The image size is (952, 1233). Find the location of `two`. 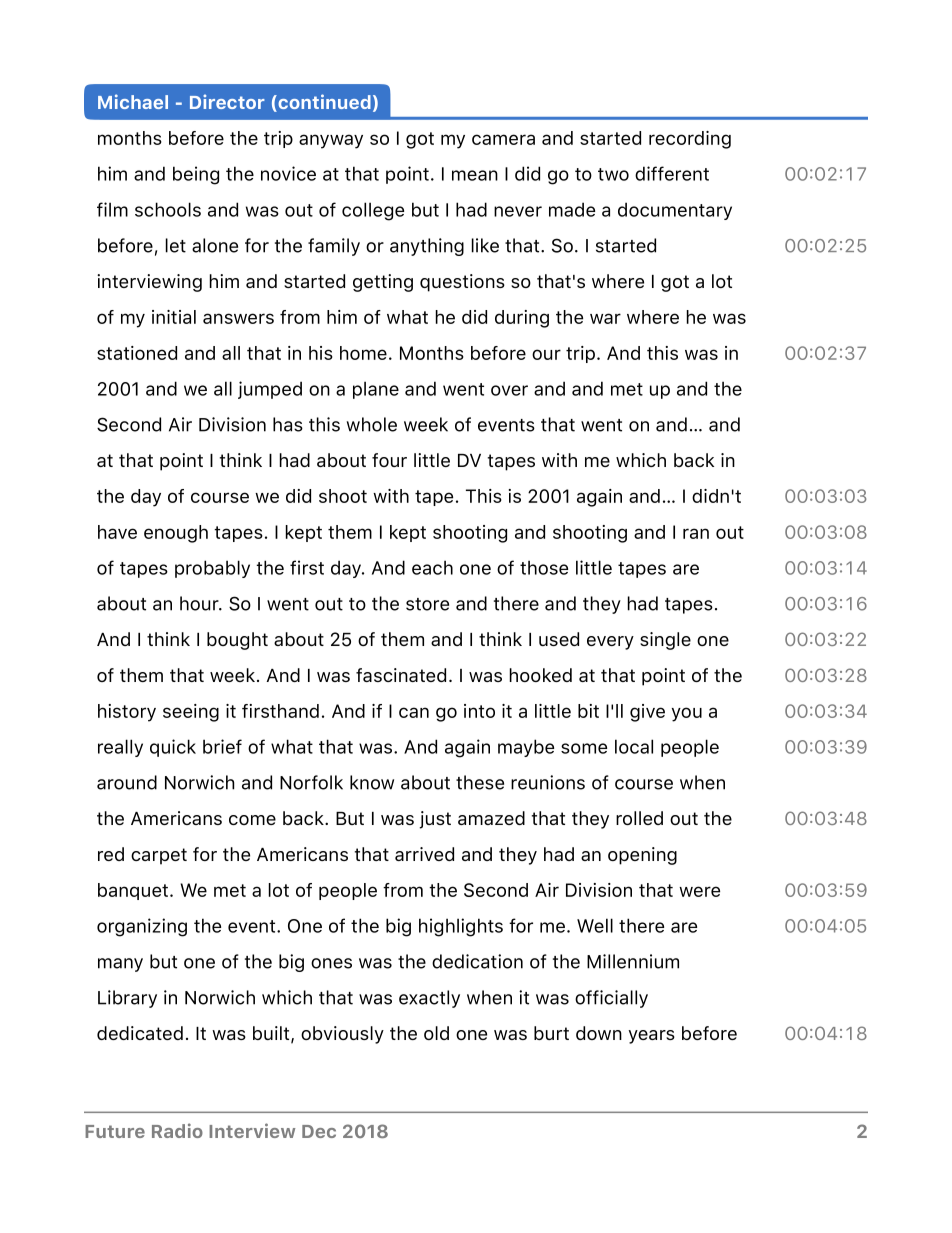

two is located at coordinates (613, 174).
